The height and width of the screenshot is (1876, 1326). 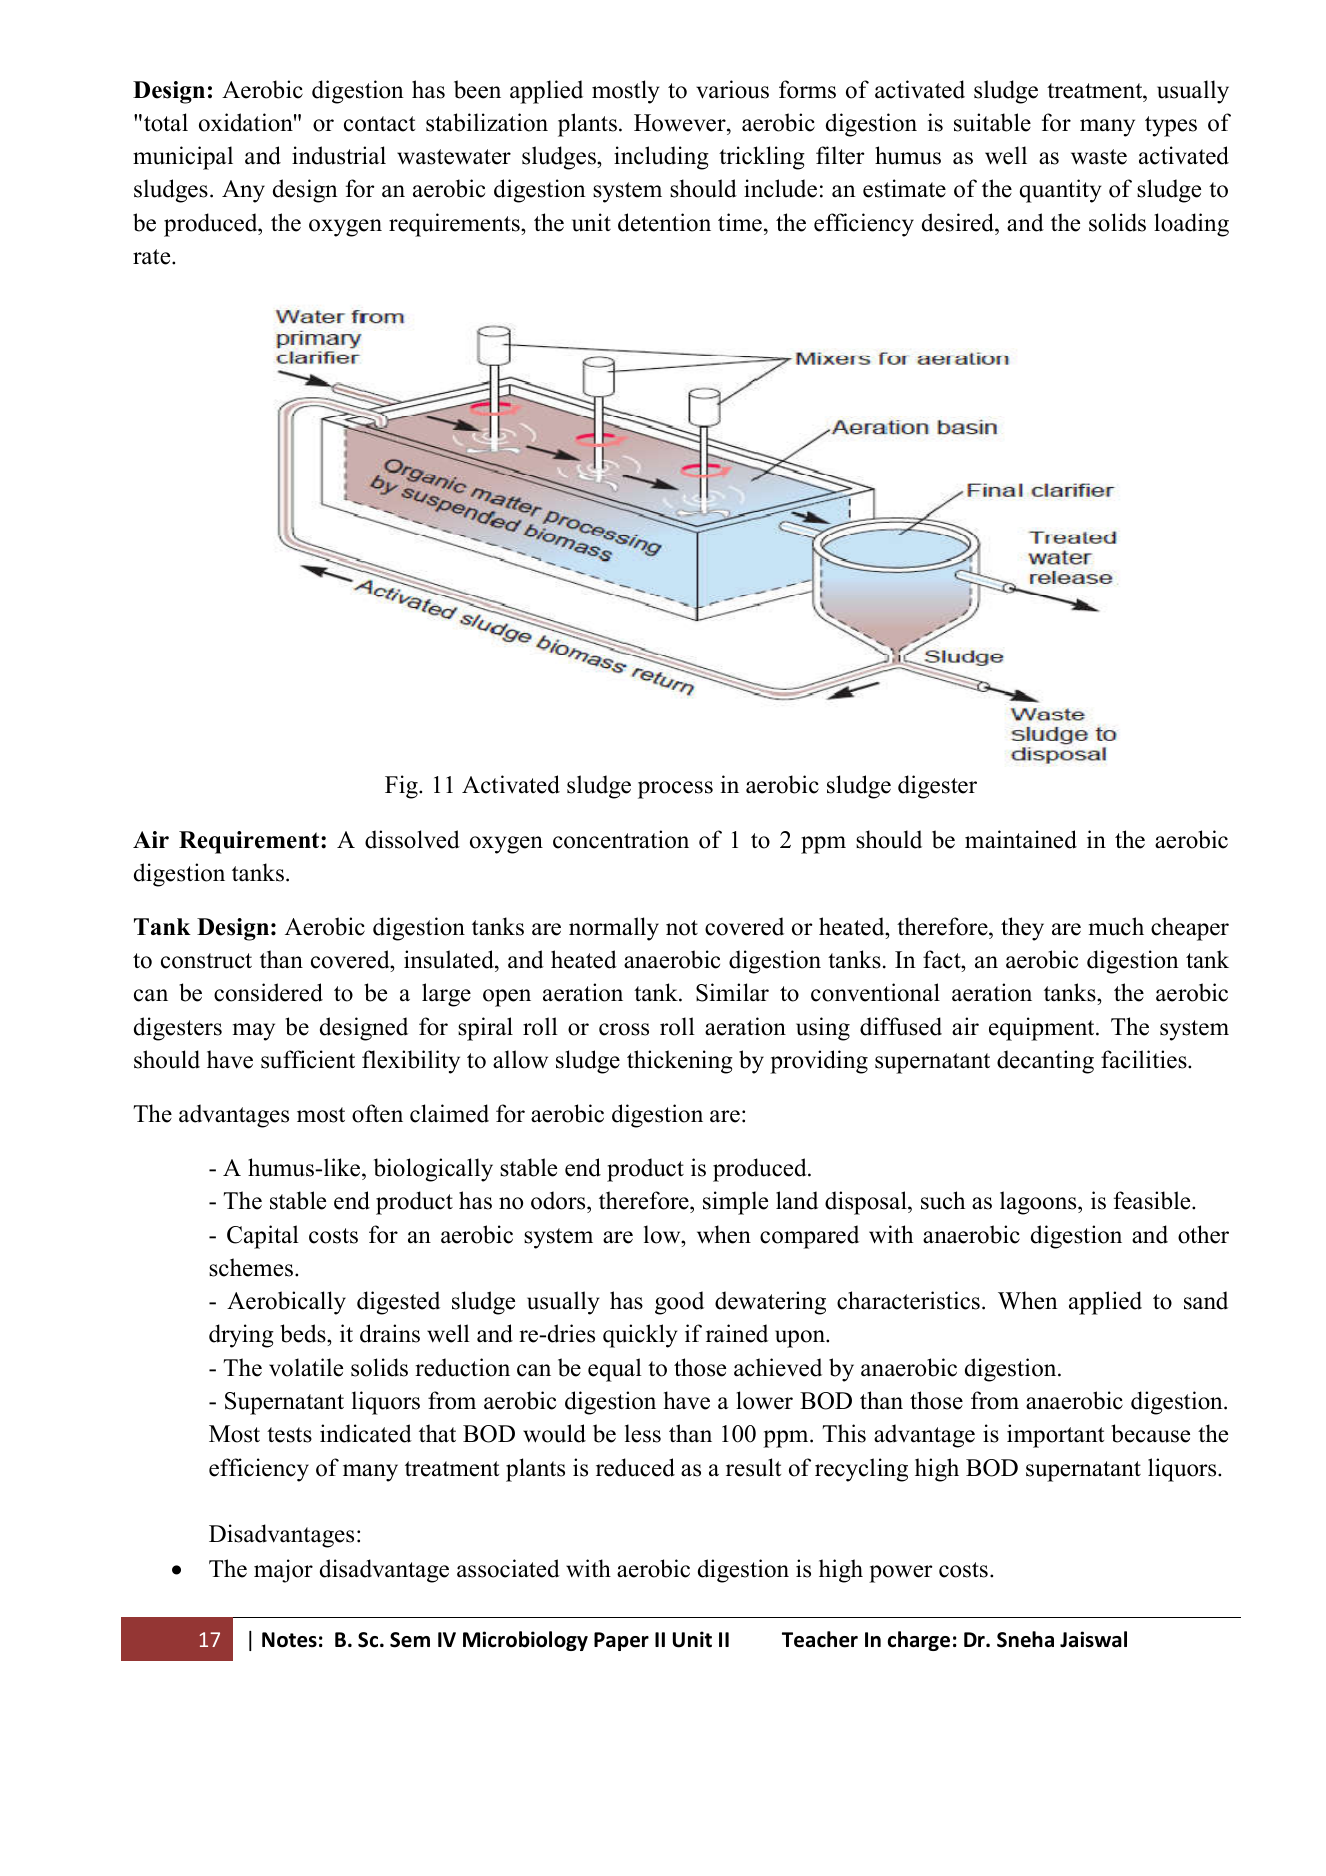 I want to click on dissolved, so click(x=412, y=839).
